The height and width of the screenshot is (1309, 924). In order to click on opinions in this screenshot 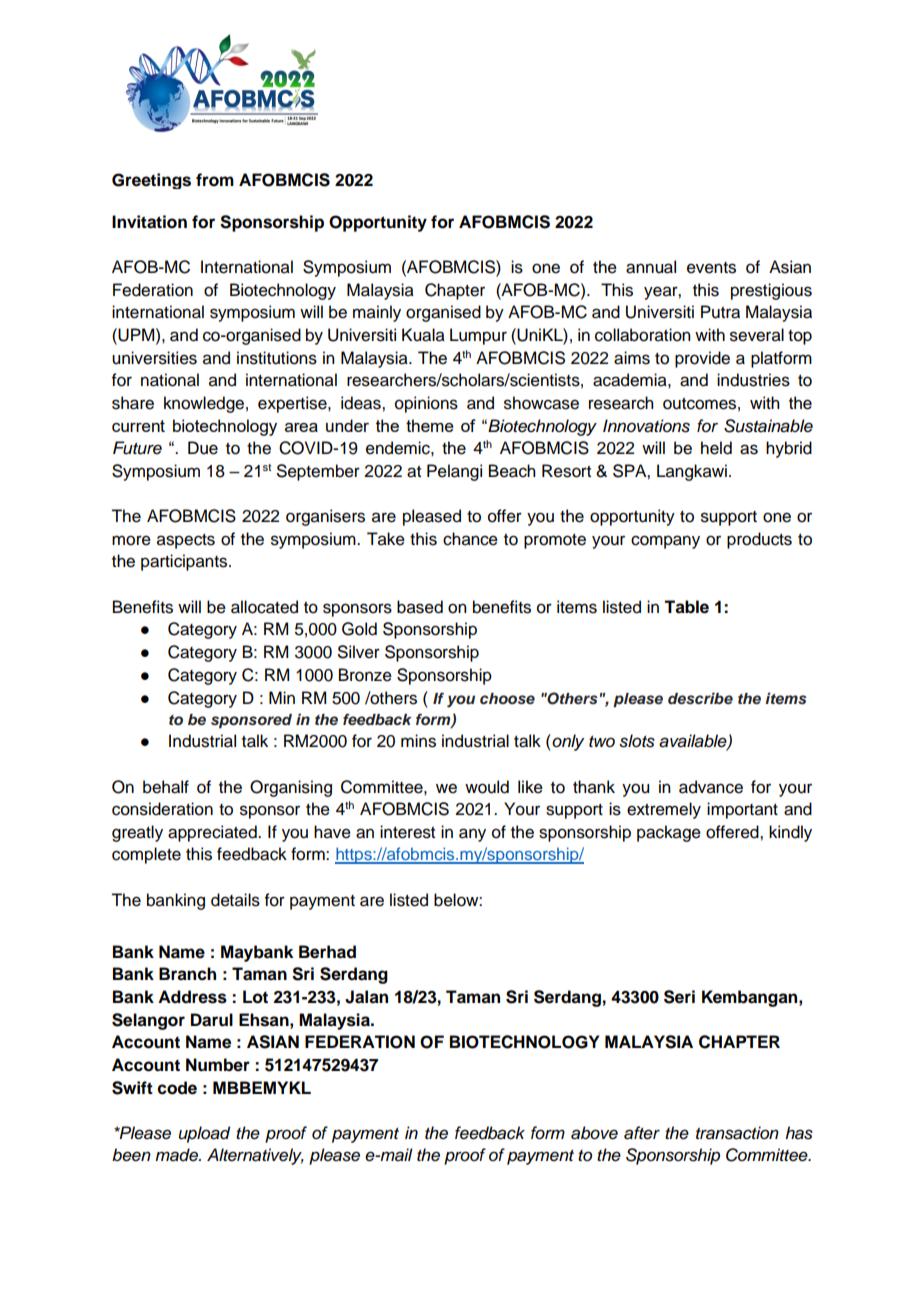, I will do `click(426, 404)`.
